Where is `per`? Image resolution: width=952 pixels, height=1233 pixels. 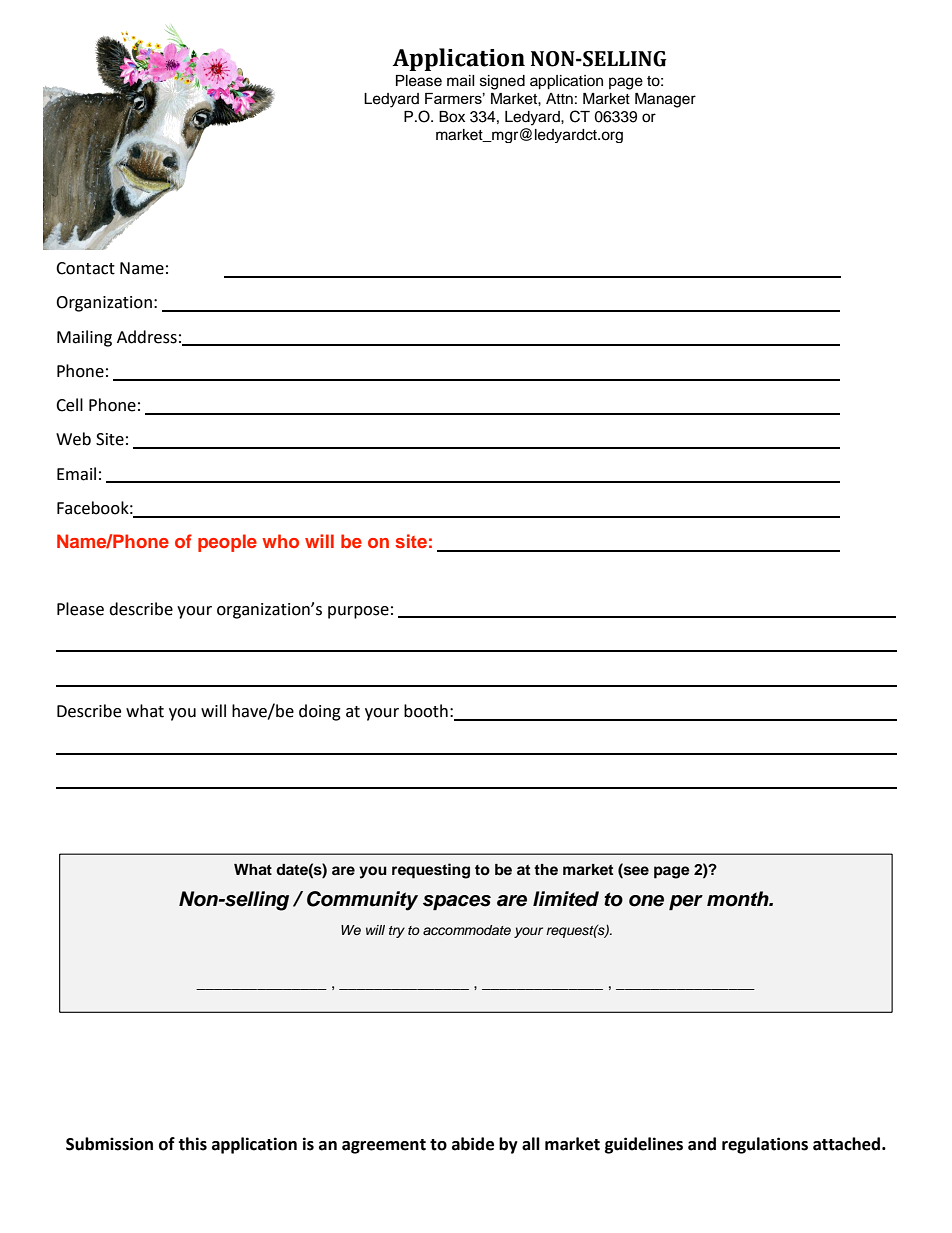 per is located at coordinates (686, 902).
